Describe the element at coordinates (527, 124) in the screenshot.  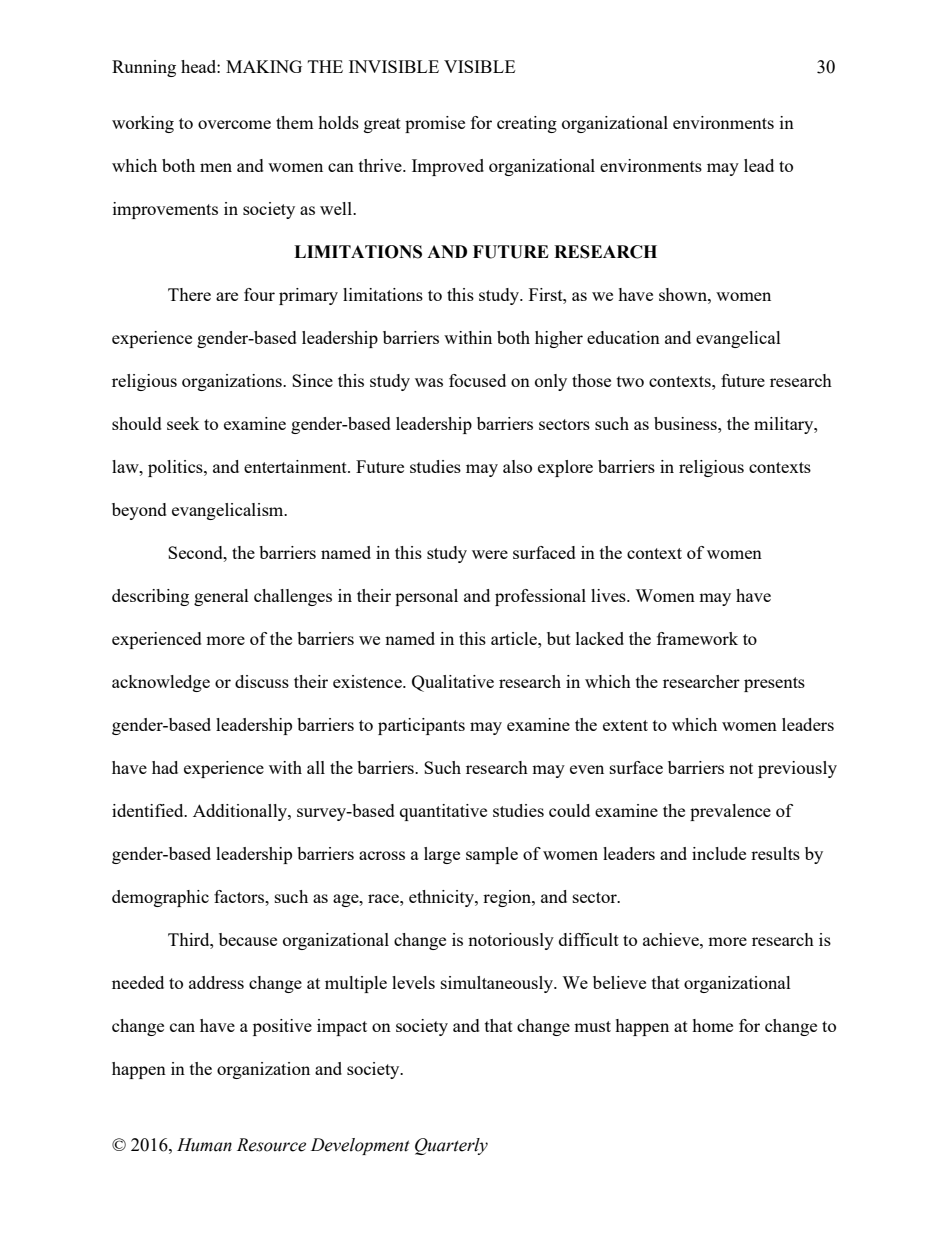
I see `creating` at that location.
